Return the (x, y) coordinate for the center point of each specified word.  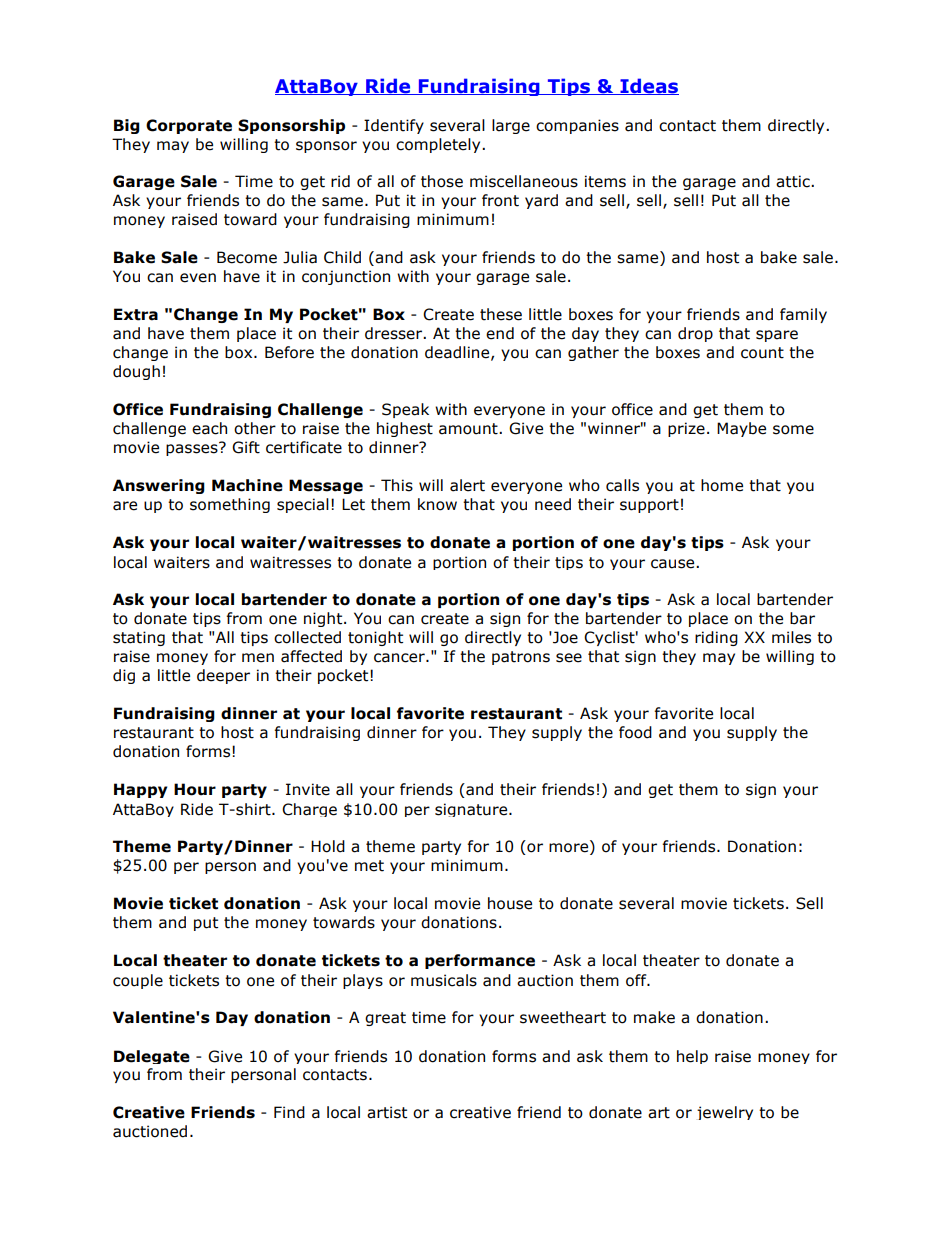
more (570, 848)
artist (387, 1112)
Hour (195, 789)
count (762, 353)
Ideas (648, 86)
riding (716, 638)
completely (439, 145)
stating (139, 638)
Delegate (152, 1057)
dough (136, 372)
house (510, 903)
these (501, 314)
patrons (521, 658)
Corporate (189, 126)
